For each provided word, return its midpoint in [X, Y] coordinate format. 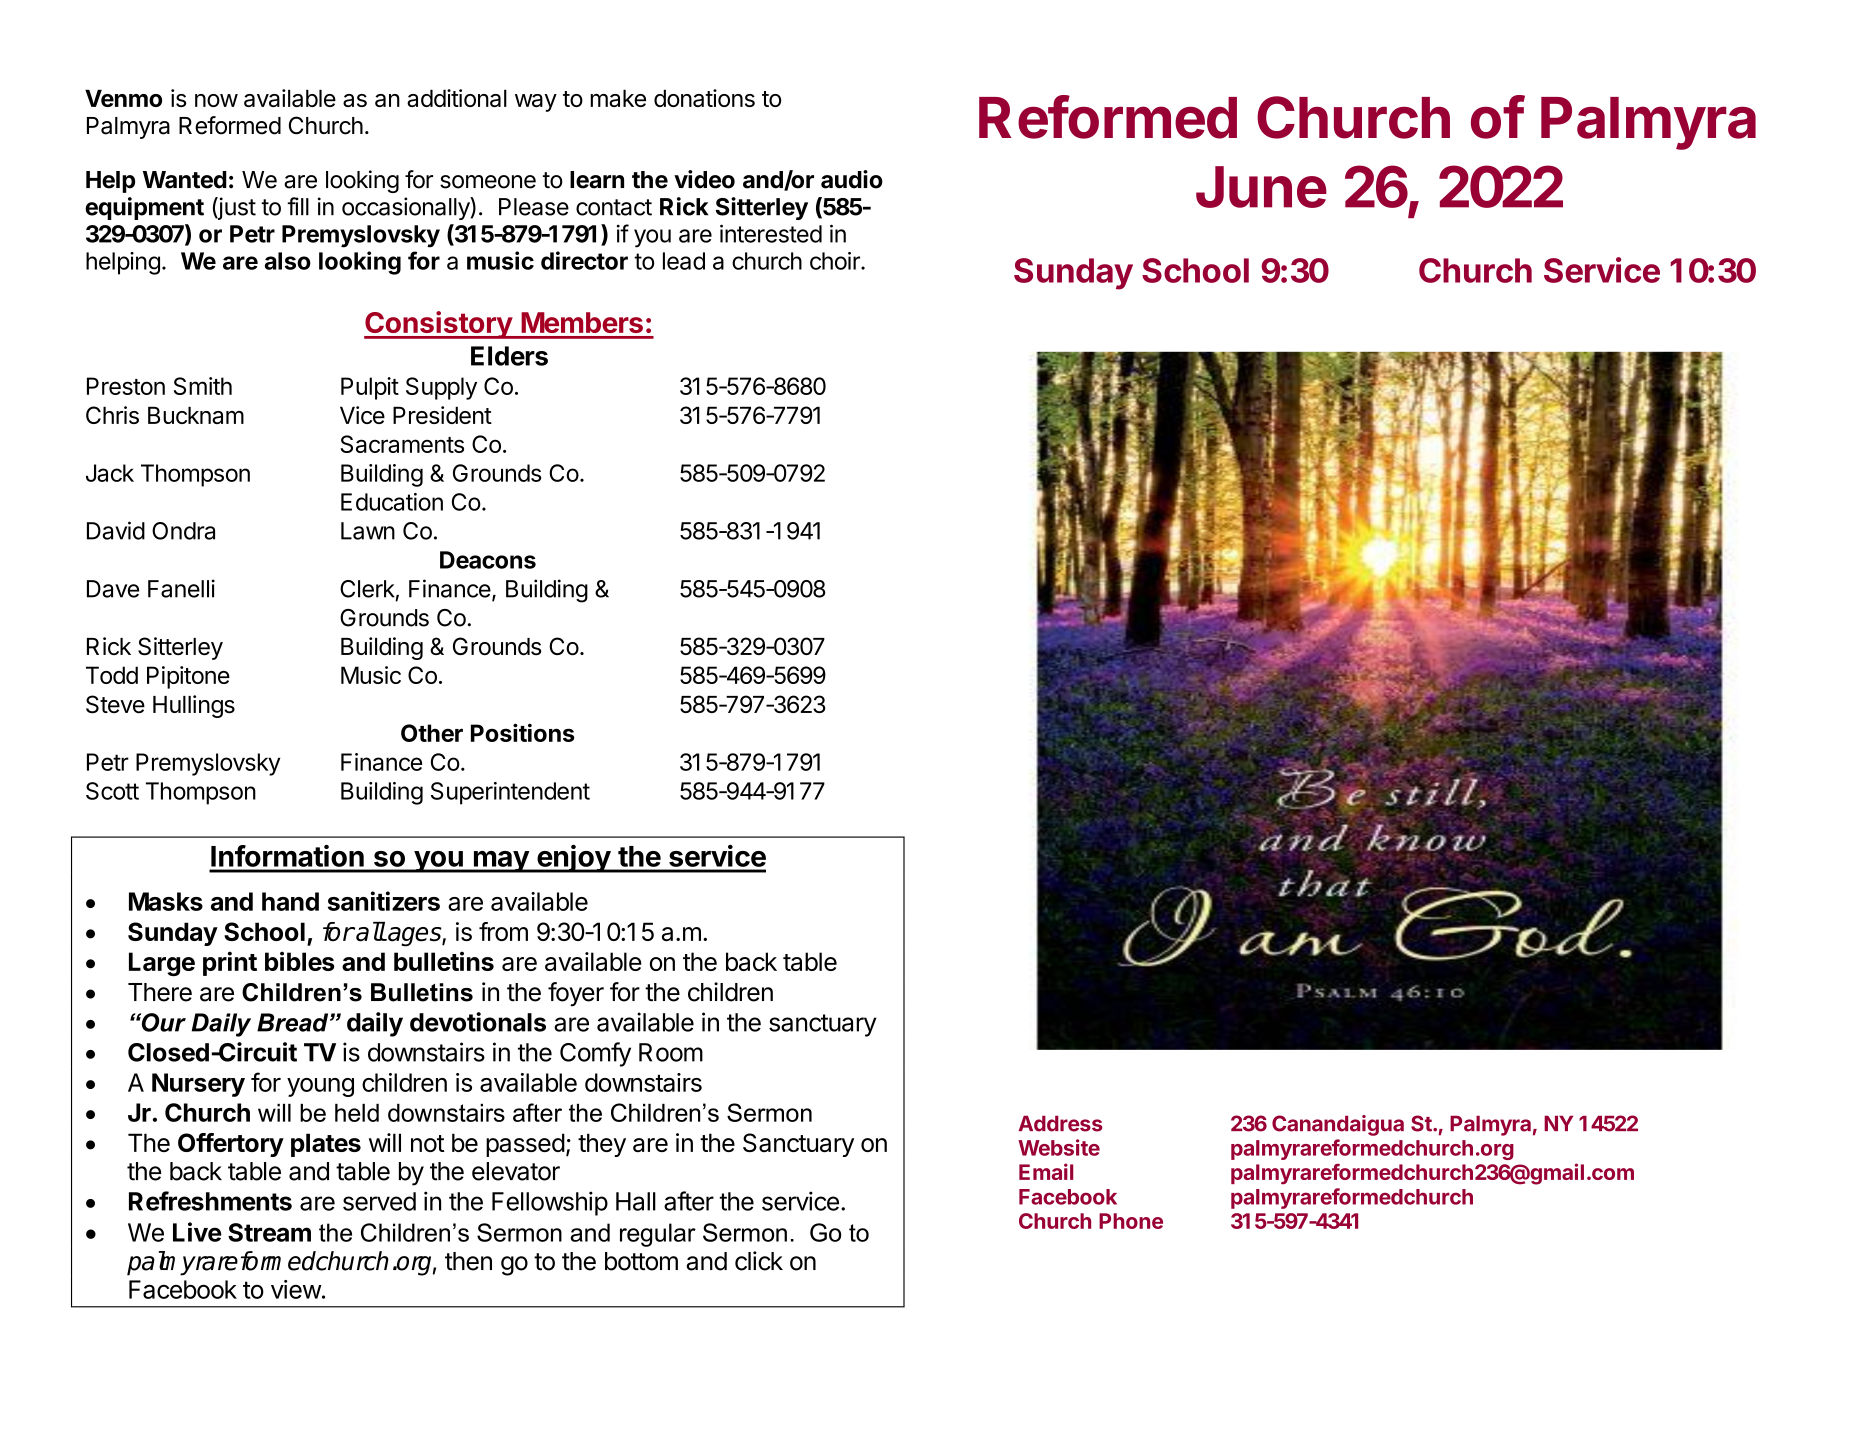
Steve [115, 704]
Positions [522, 732]
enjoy [573, 859]
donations [704, 98]
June [1261, 187]
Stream [269, 1232]
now [216, 100]
